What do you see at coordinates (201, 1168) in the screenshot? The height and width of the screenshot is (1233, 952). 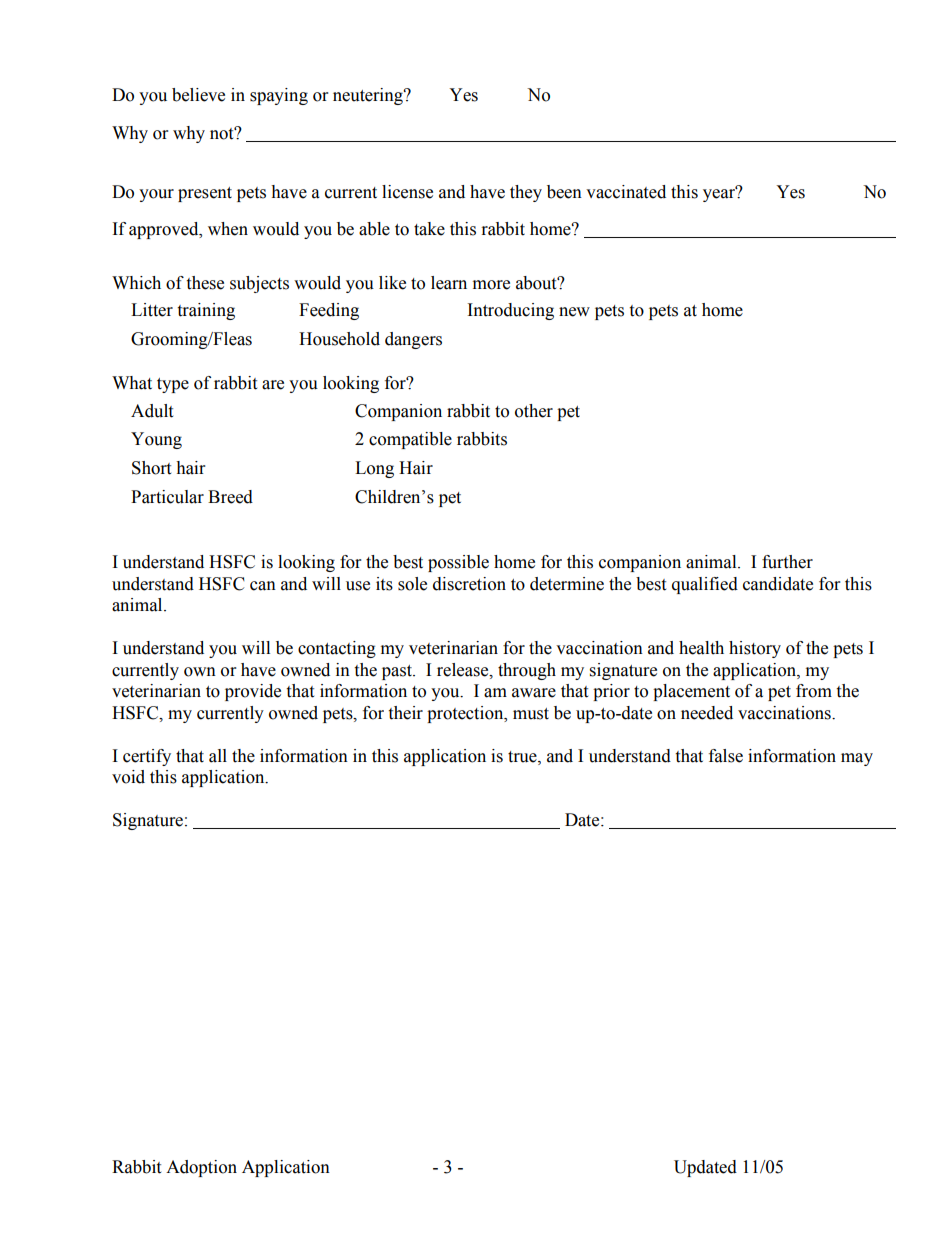 I see `Adoption` at bounding box center [201, 1168].
